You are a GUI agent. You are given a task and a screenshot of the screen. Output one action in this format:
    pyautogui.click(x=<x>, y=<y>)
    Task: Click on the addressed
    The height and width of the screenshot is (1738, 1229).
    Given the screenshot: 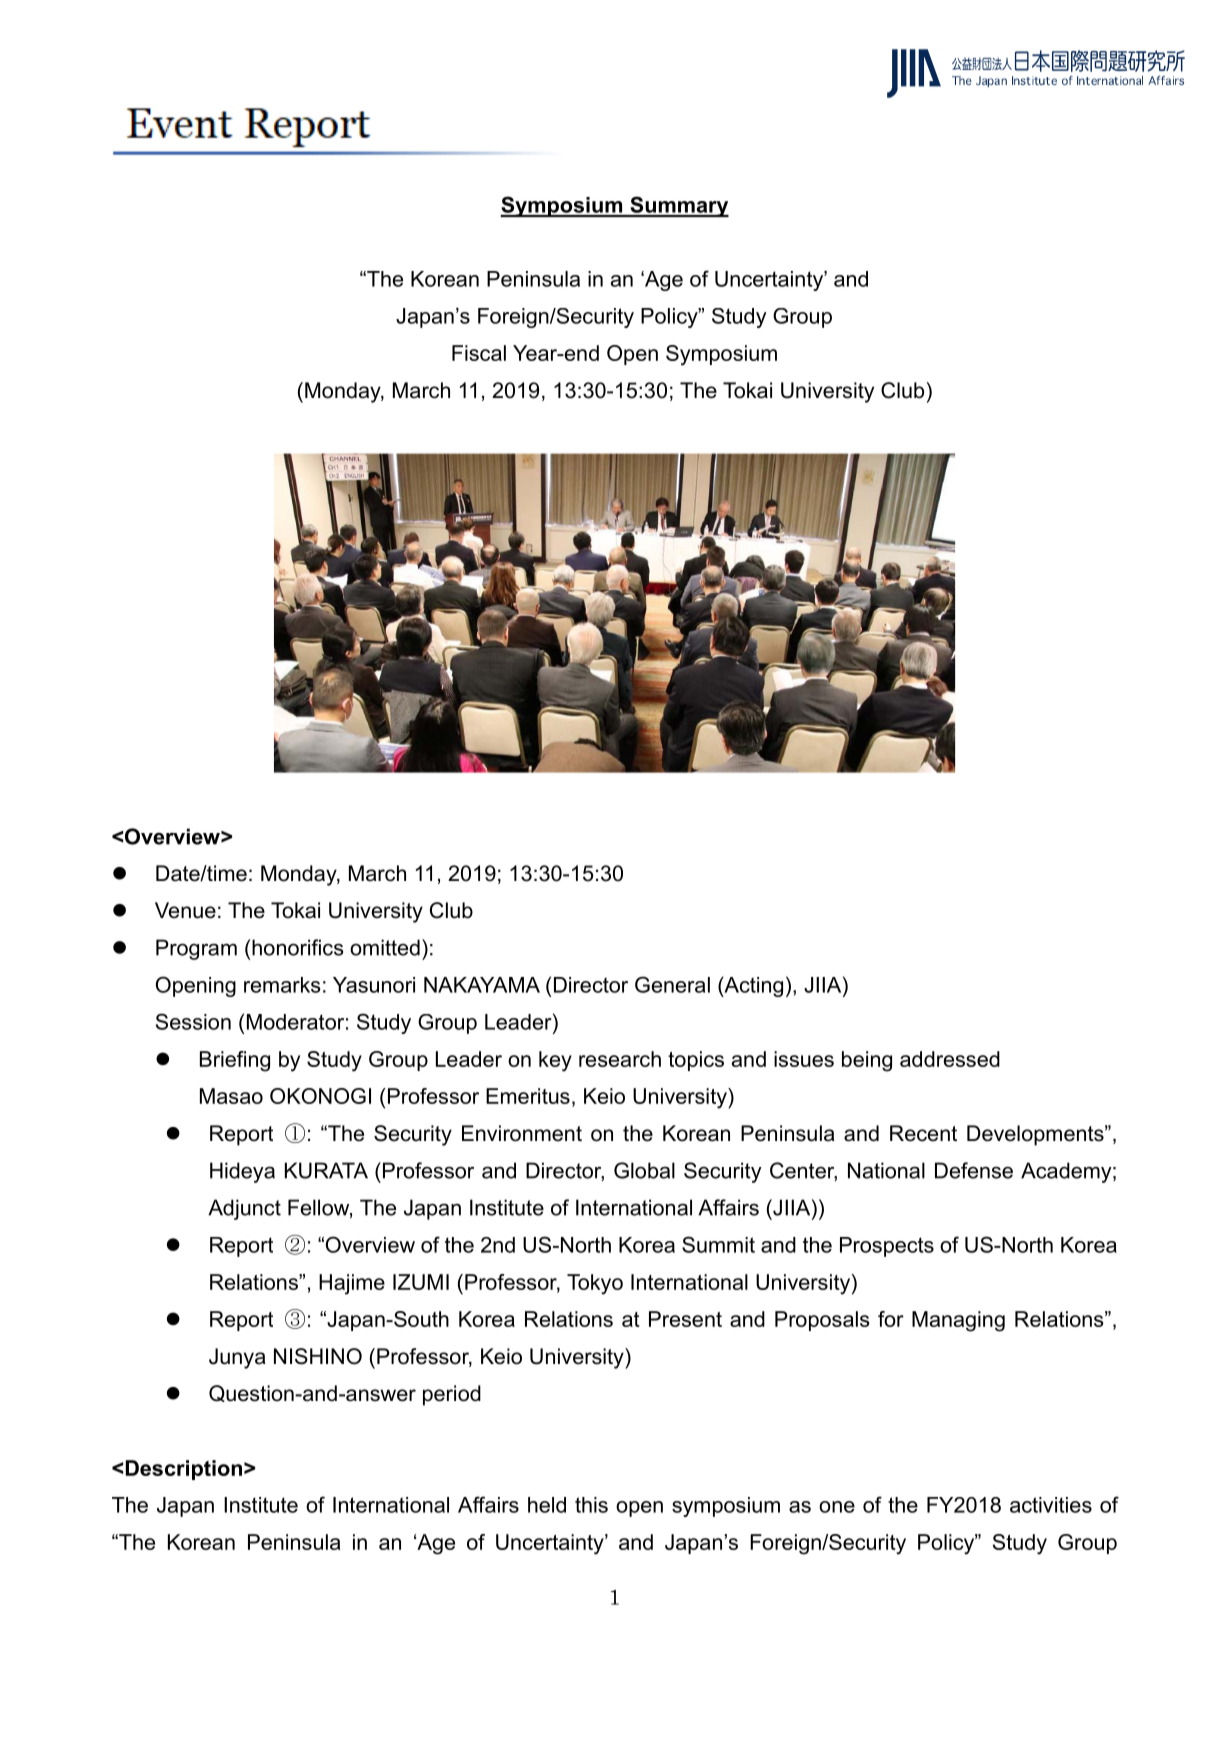 What is the action you would take?
    pyautogui.click(x=950, y=1059)
